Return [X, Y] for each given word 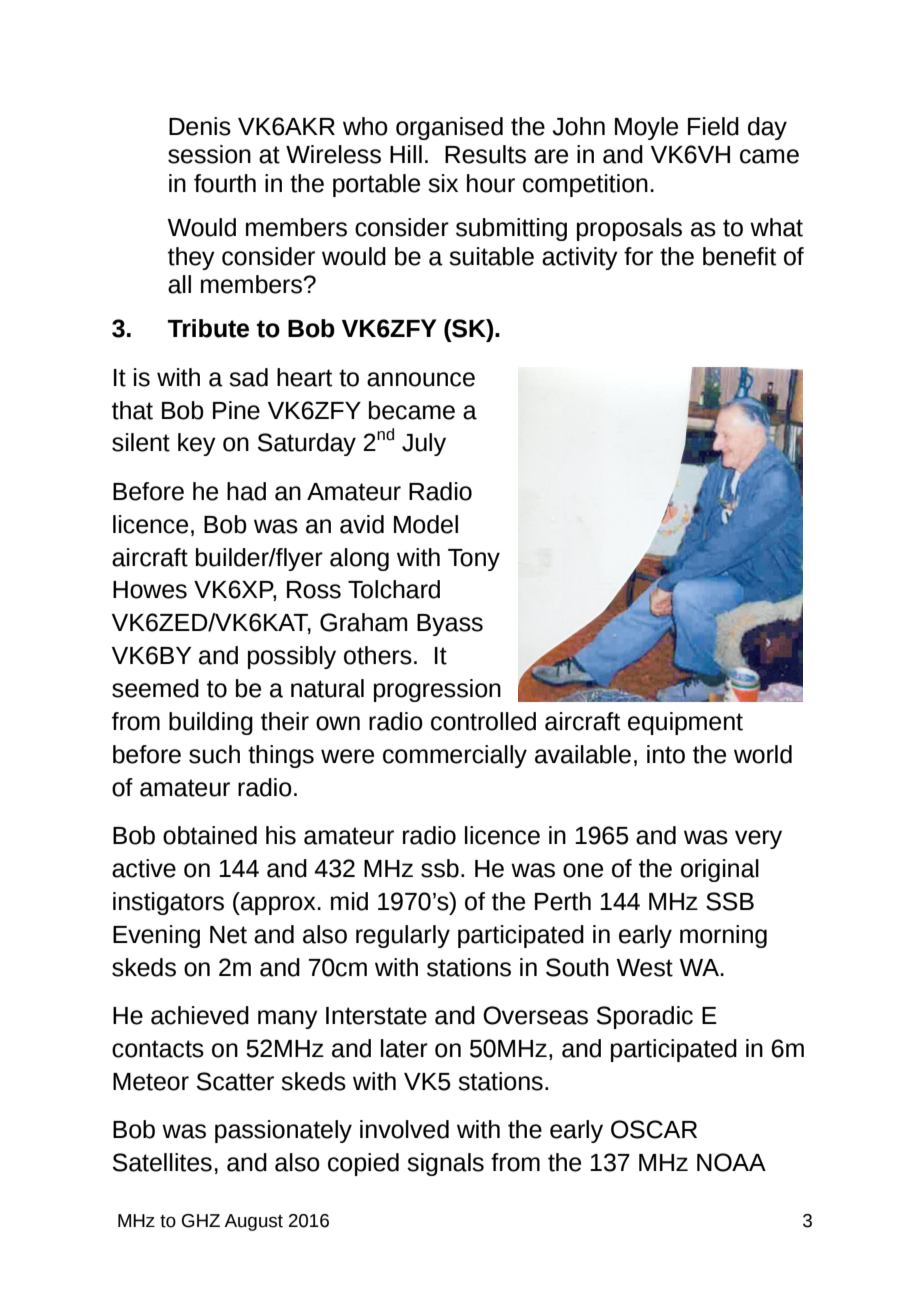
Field [713, 126]
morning [723, 936]
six [443, 183]
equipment [685, 723]
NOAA [731, 1162]
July [424, 444]
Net [228, 935]
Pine [236, 410]
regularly [403, 936]
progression [437, 690]
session [209, 154]
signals [445, 1164]
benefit [739, 256]
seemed [155, 688]
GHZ [201, 1221]
